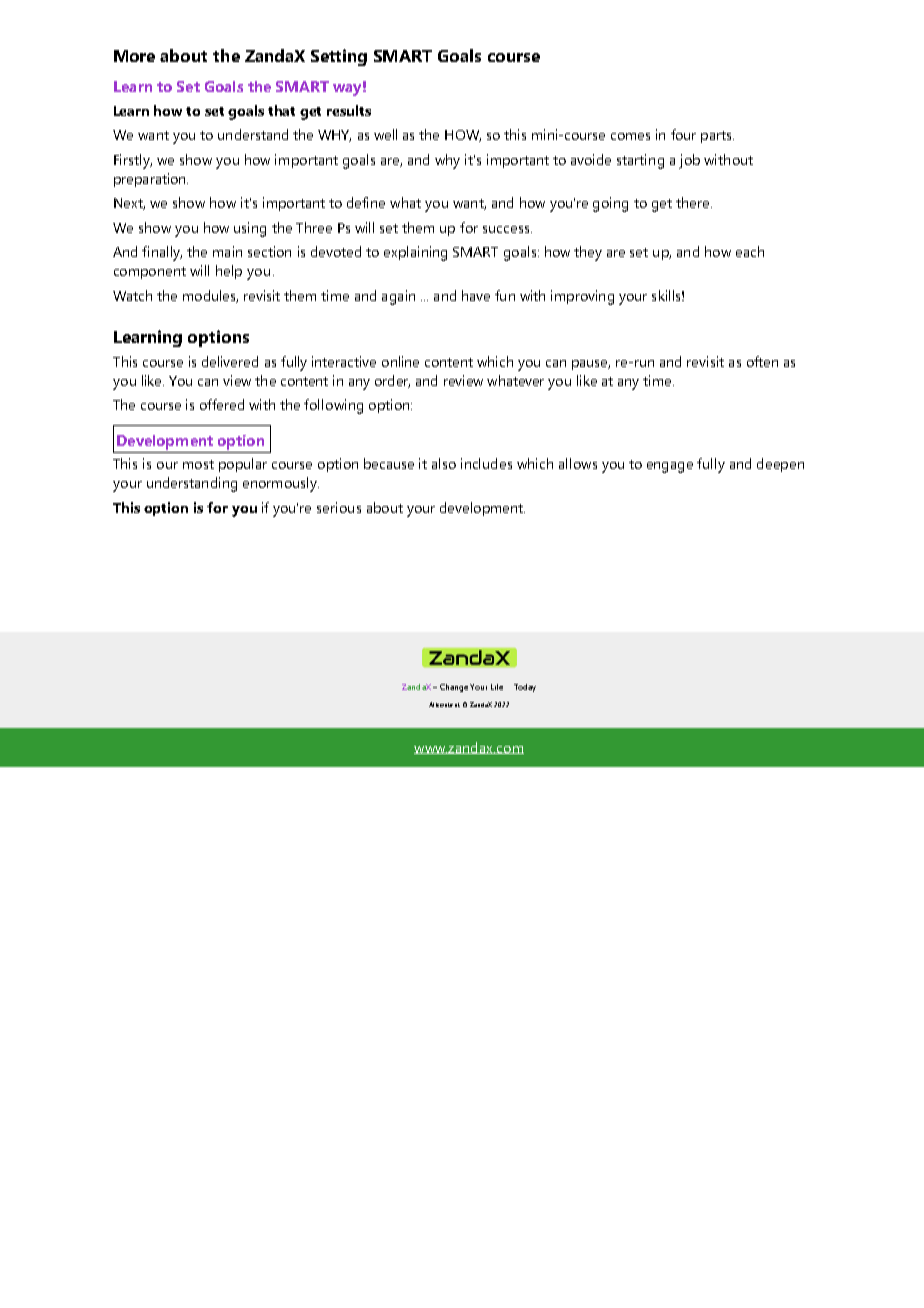 The height and width of the image is (1308, 924). What do you see at coordinates (454, 688) in the image?
I see `Change` at bounding box center [454, 688].
